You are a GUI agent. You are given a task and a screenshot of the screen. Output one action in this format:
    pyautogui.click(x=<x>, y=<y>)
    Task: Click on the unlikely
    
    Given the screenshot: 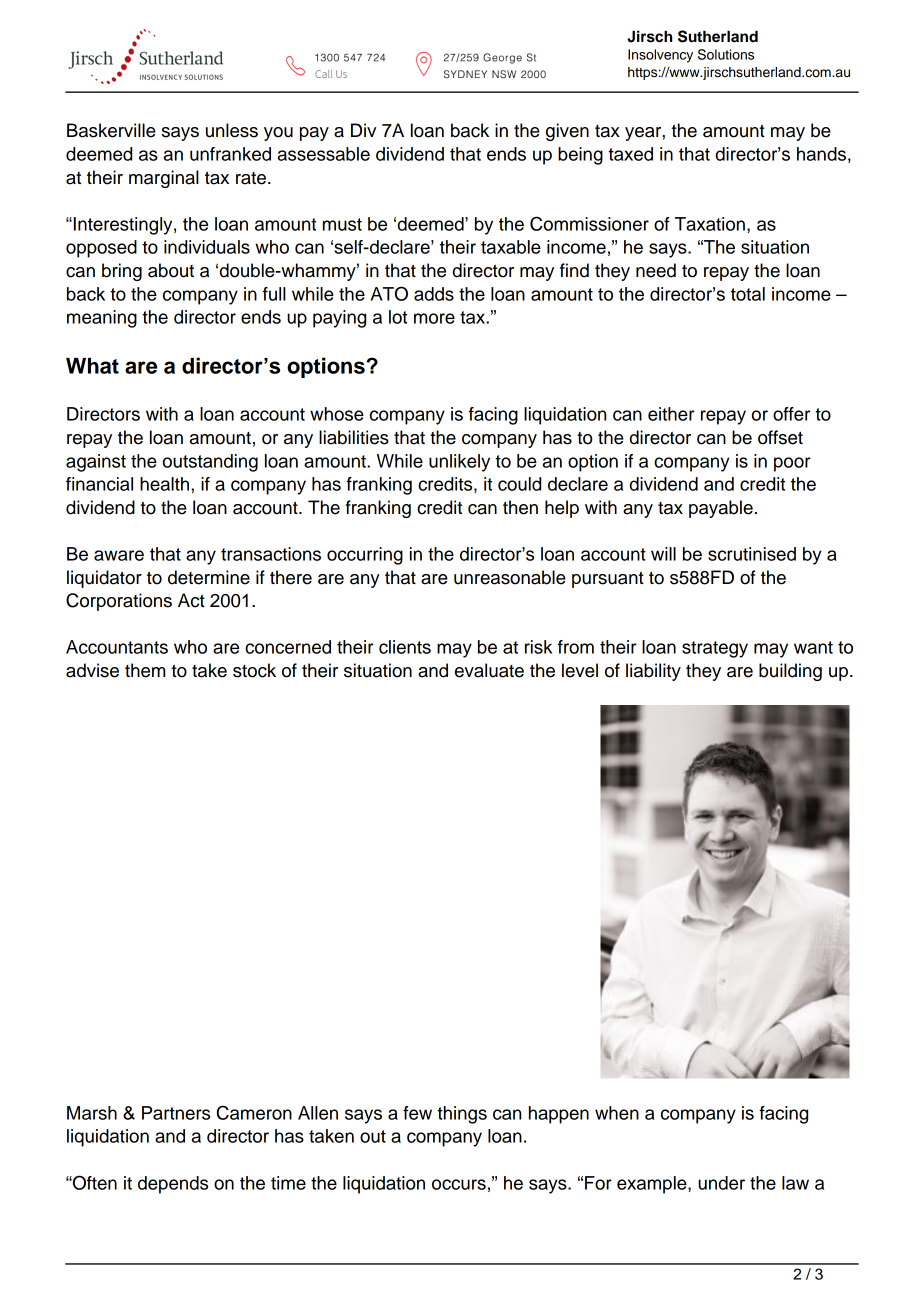 What is the action you would take?
    pyautogui.click(x=459, y=463)
